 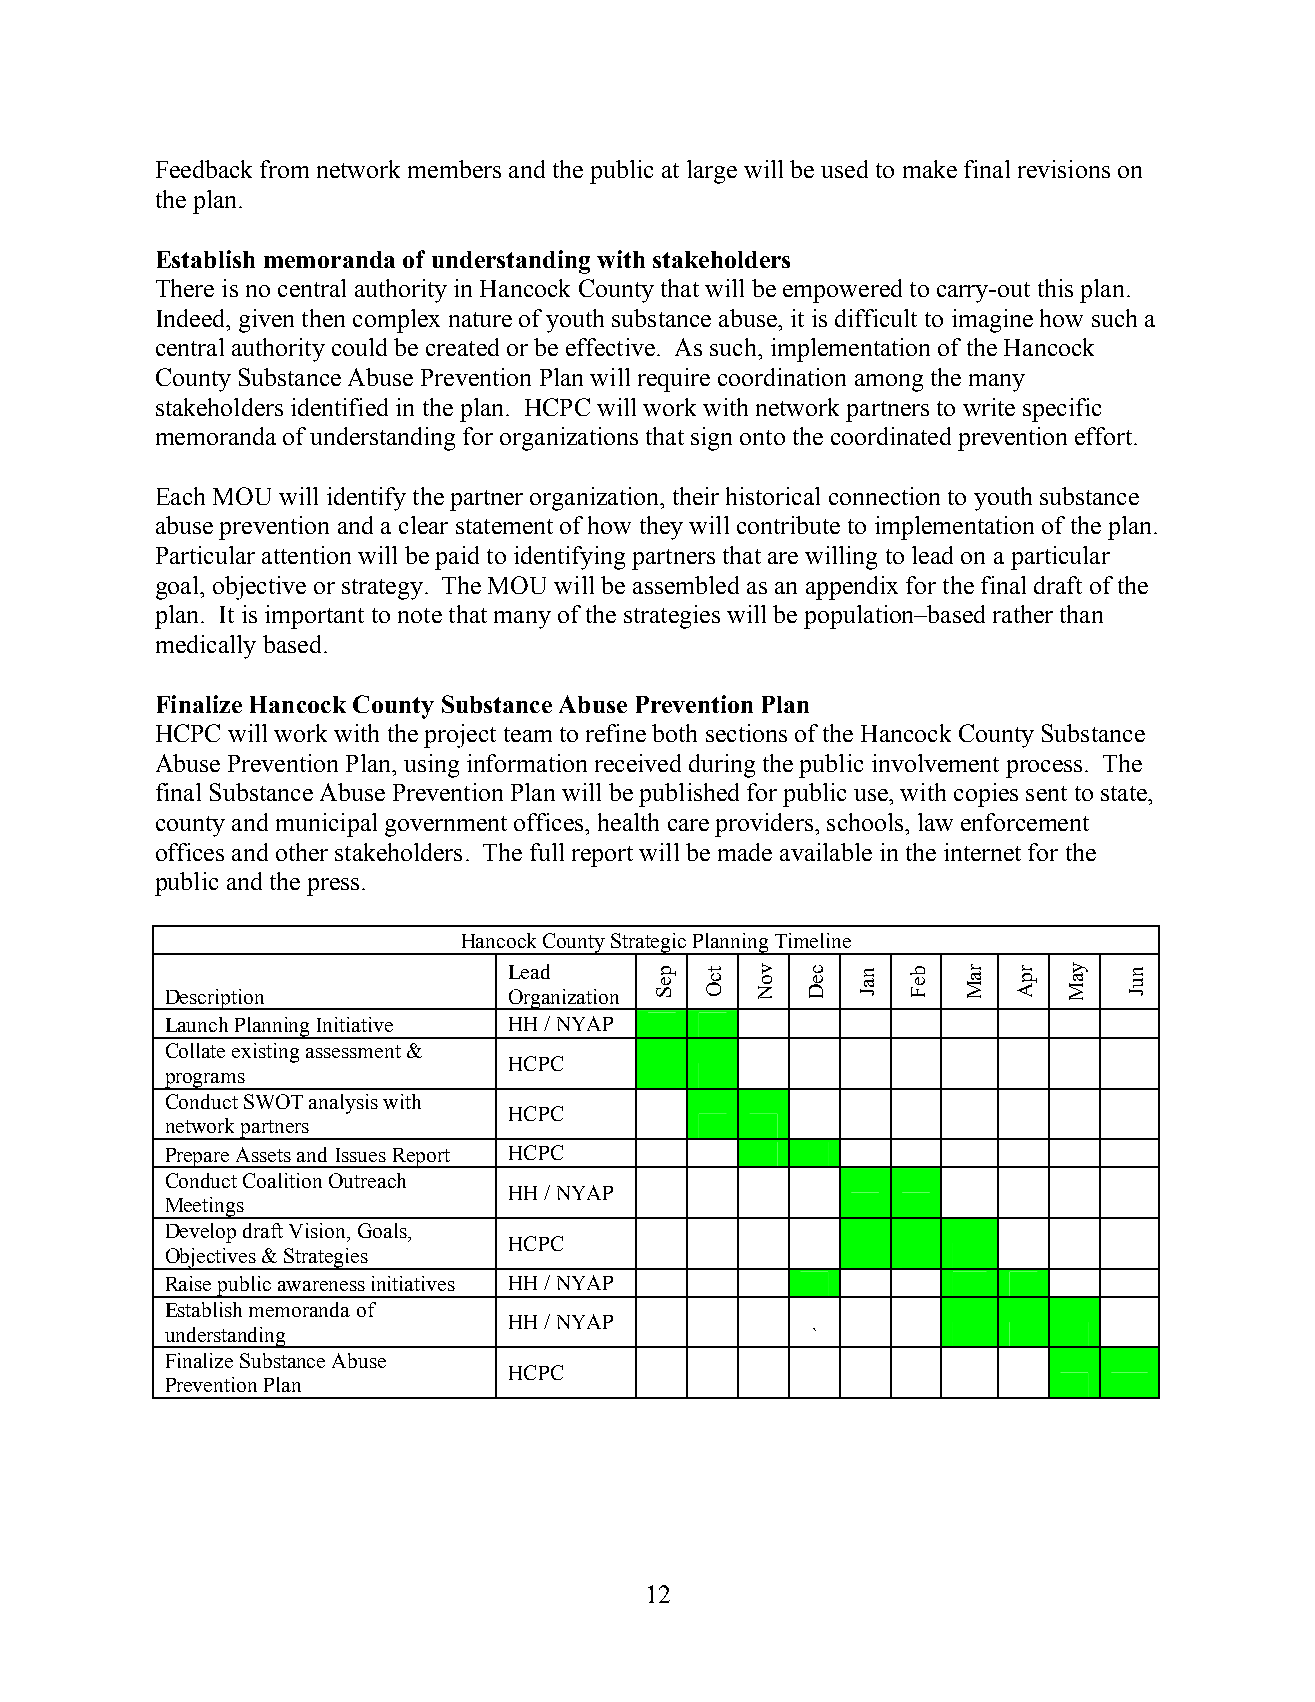 I want to click on from, so click(x=284, y=169).
